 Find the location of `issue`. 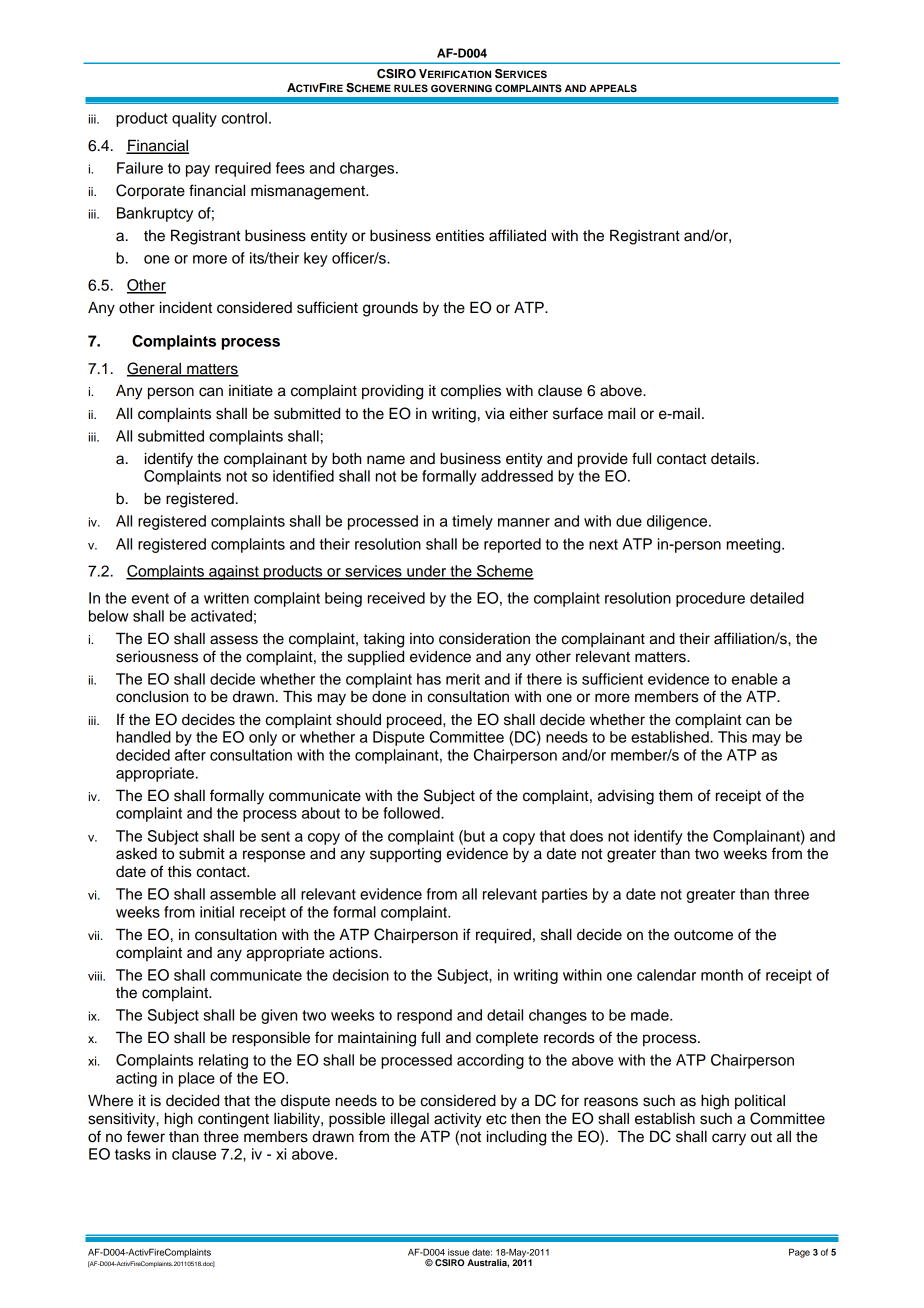

issue is located at coordinates (458, 1252).
